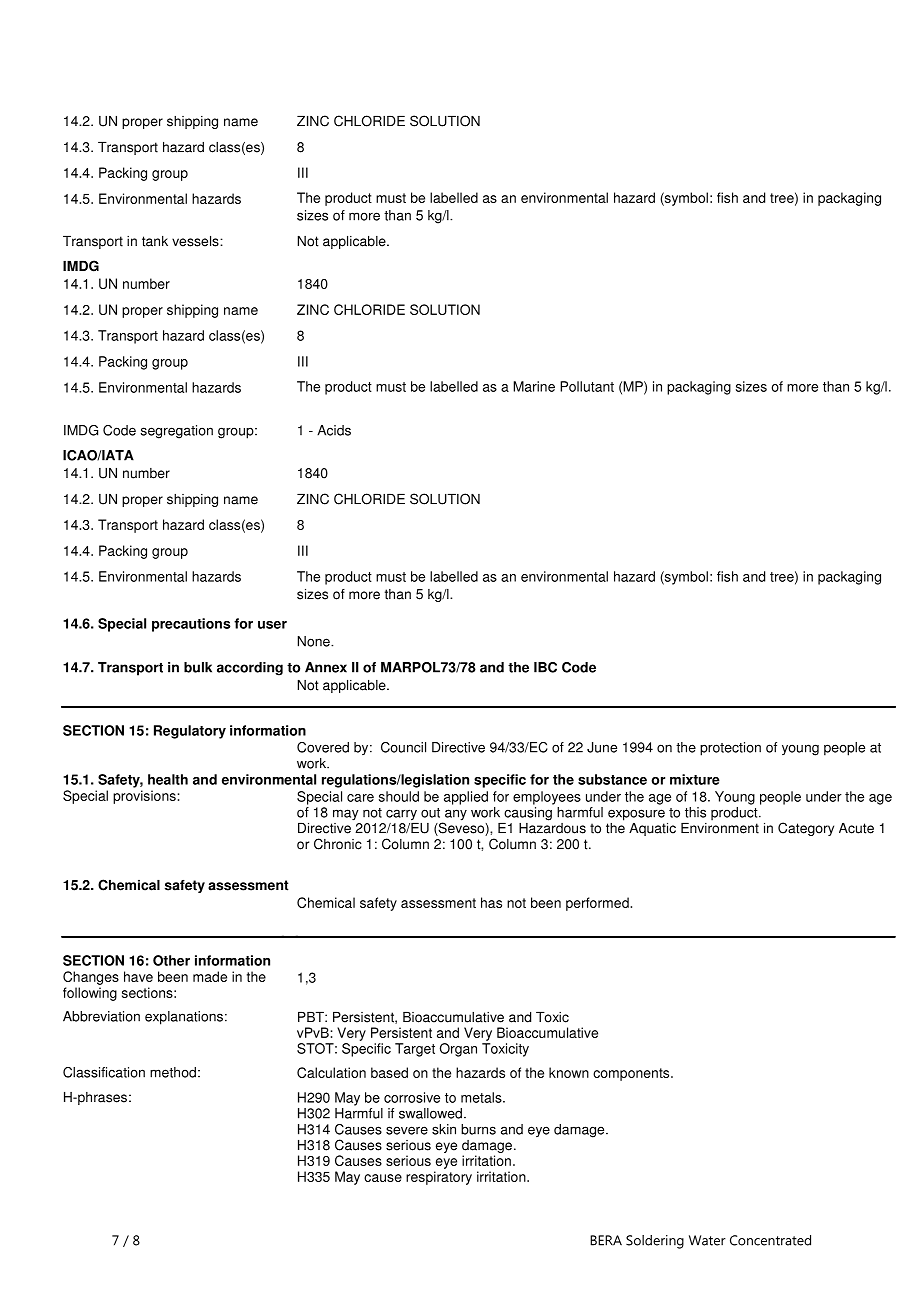 The width and height of the image is (924, 1308). I want to click on Pollutant, so click(587, 386).
